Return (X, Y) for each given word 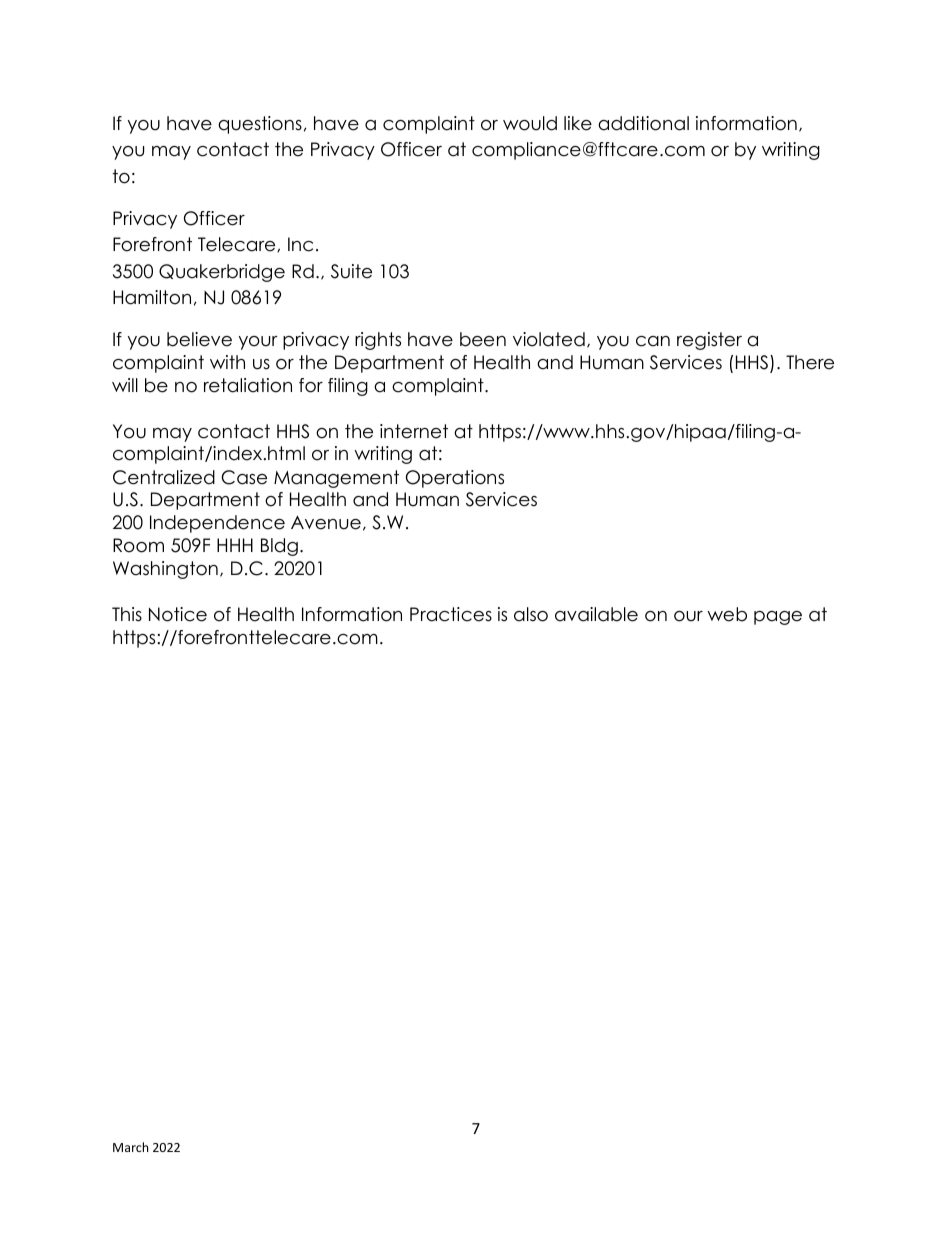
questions (260, 125)
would (530, 123)
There (810, 362)
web (727, 614)
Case (244, 477)
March (130, 1147)
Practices (451, 614)
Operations (455, 479)
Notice (178, 614)
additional (643, 123)
